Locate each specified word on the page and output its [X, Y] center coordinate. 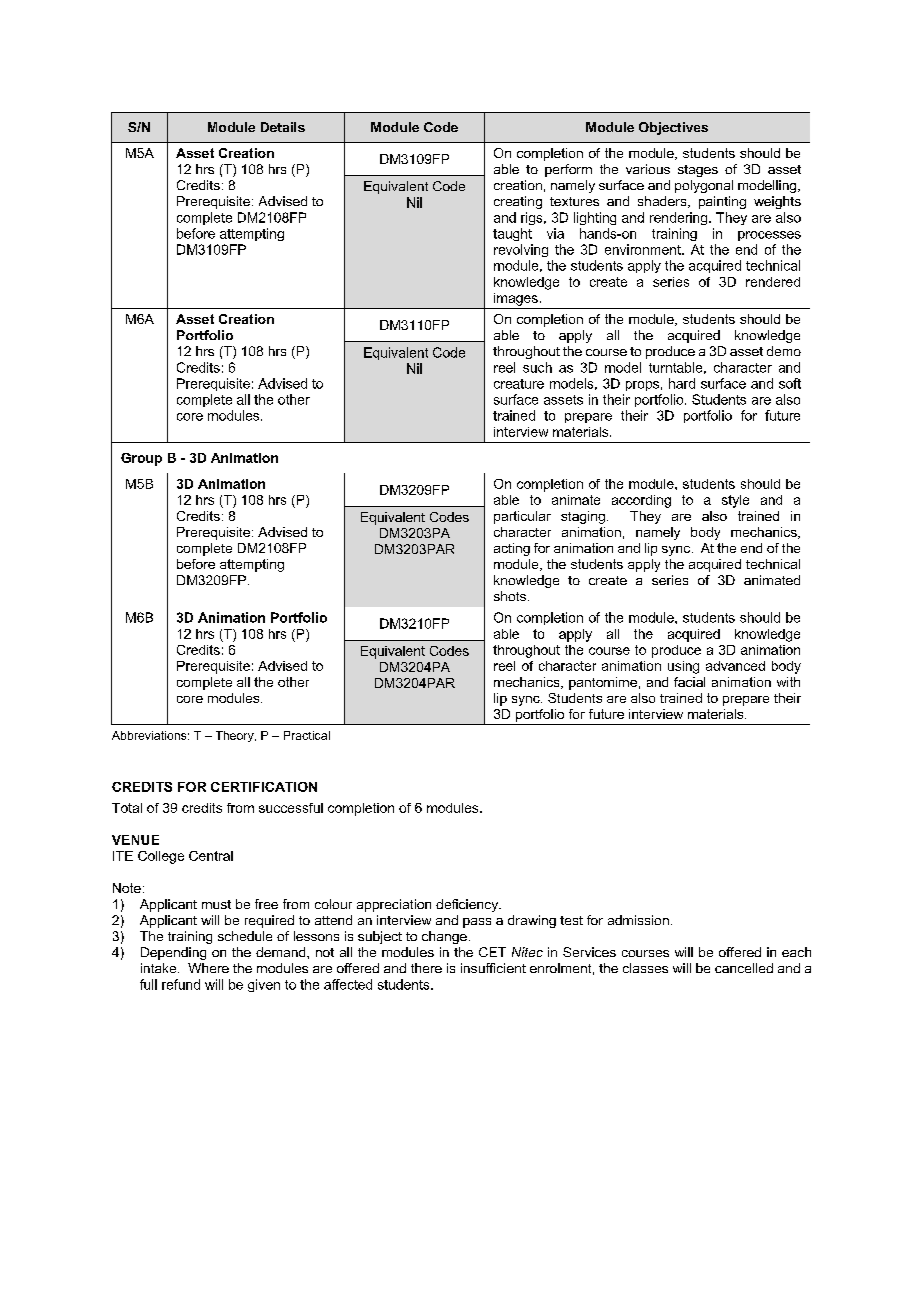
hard [682, 383]
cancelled [744, 968]
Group [141, 459]
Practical [307, 735]
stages [698, 171]
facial [689, 682]
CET [492, 952]
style [735, 501]
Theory [236, 736]
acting [512, 549]
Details [283, 127]
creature [519, 384]
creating [518, 202]
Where [208, 968]
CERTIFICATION [264, 787]
